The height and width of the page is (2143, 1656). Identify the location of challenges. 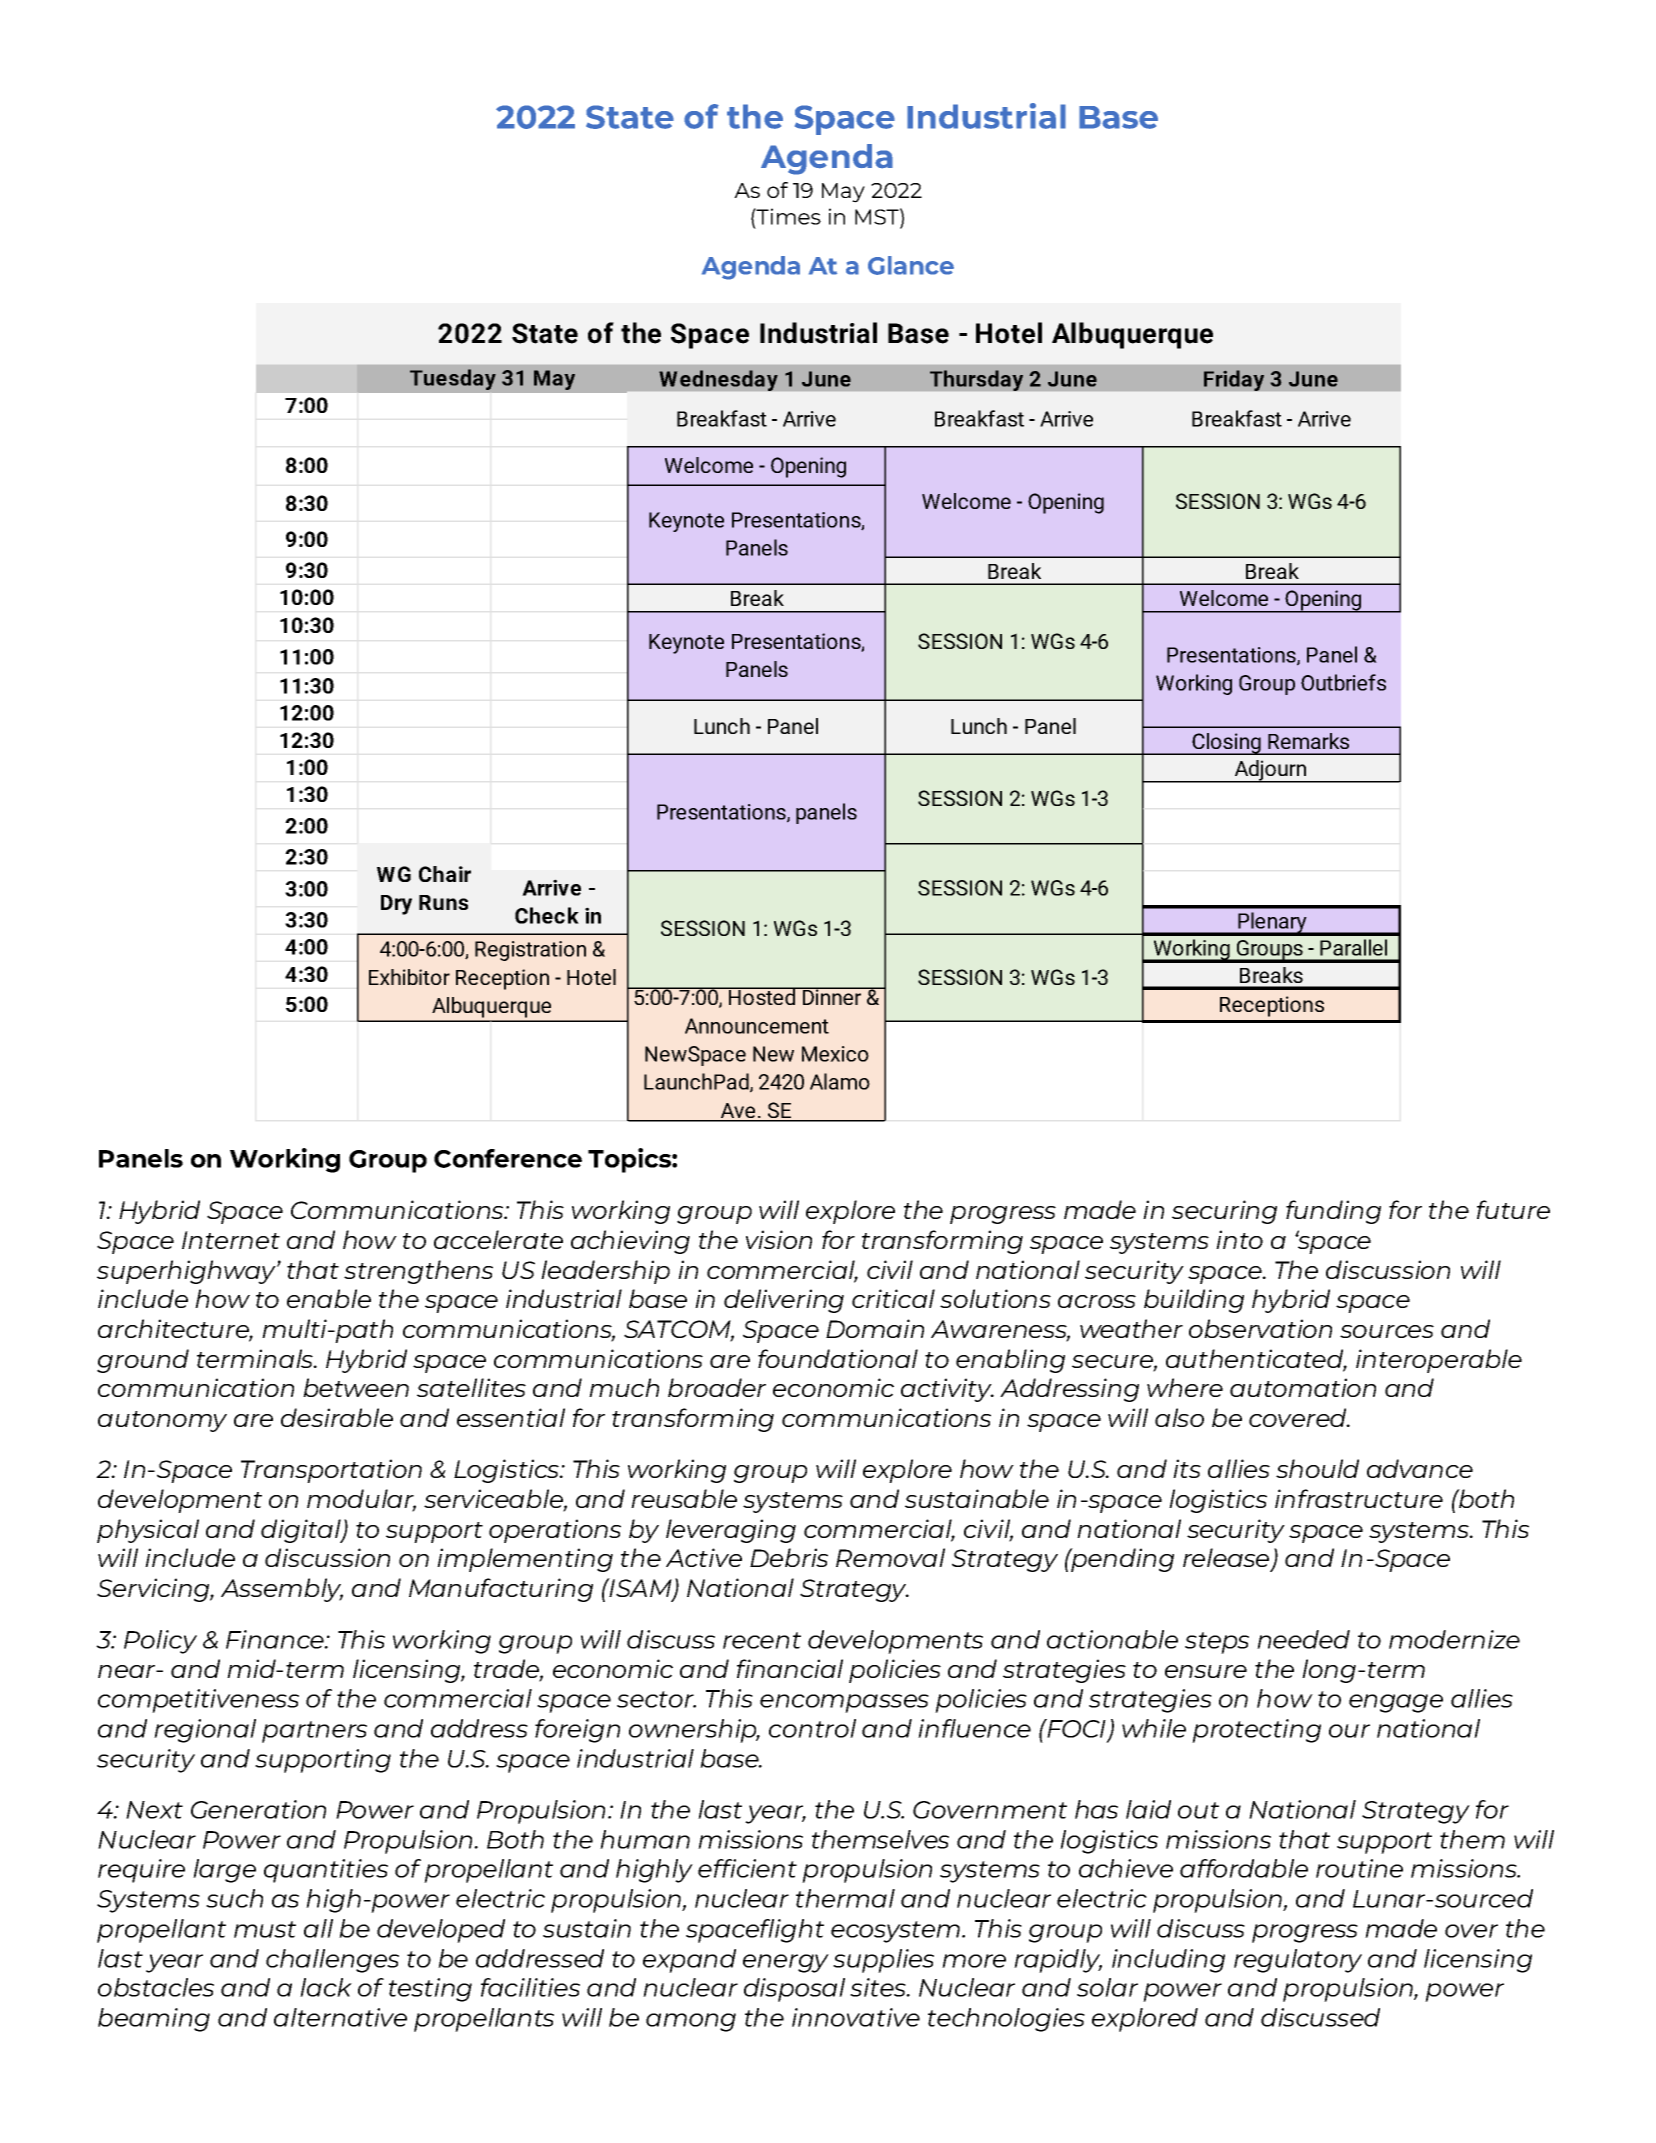
(332, 1961).
